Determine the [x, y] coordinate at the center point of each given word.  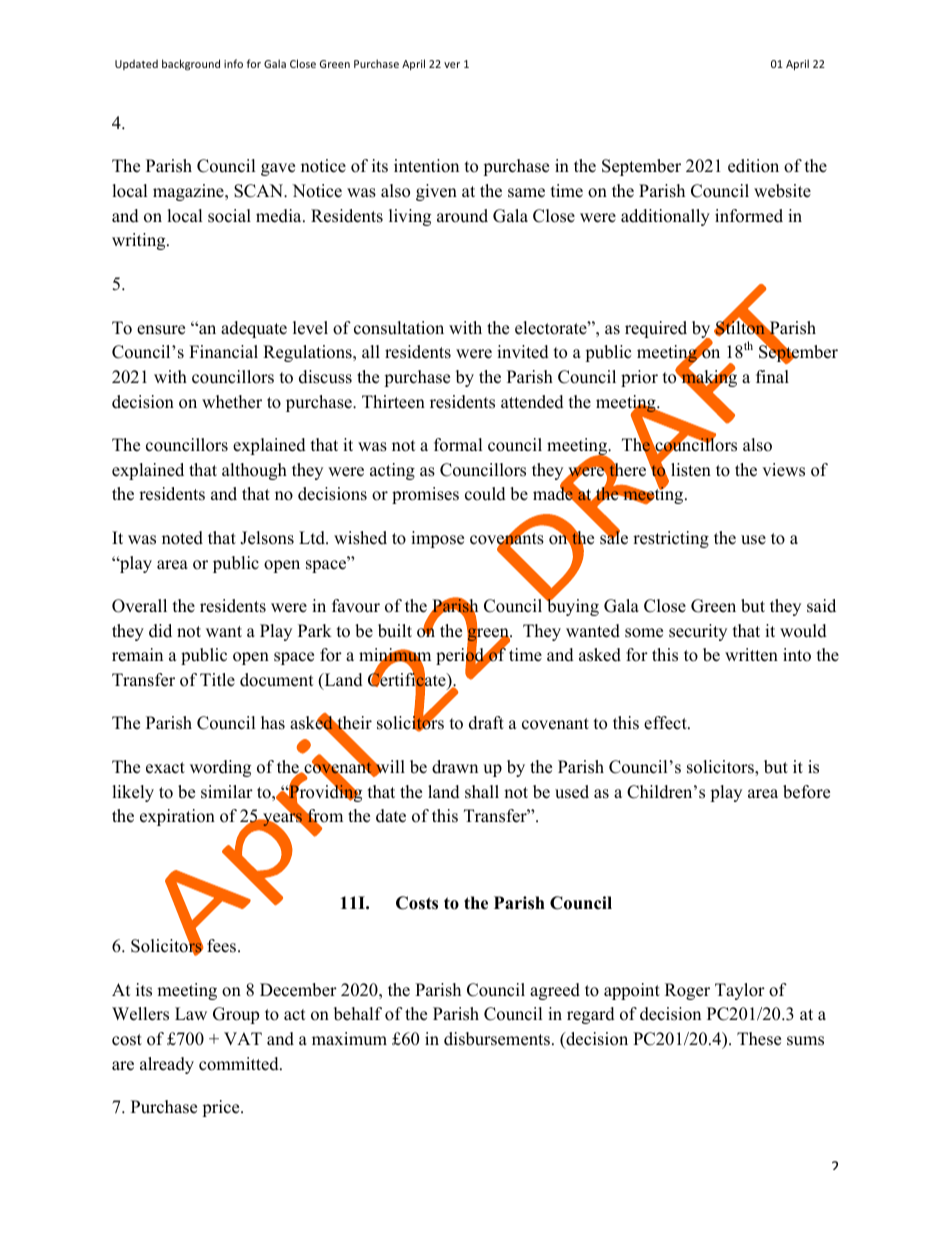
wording [220, 768]
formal [458, 445]
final [772, 376]
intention [426, 166]
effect [666, 723]
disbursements [497, 1039]
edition [753, 166]
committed [240, 1064]
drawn [455, 767]
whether [232, 402]
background [191, 64]
